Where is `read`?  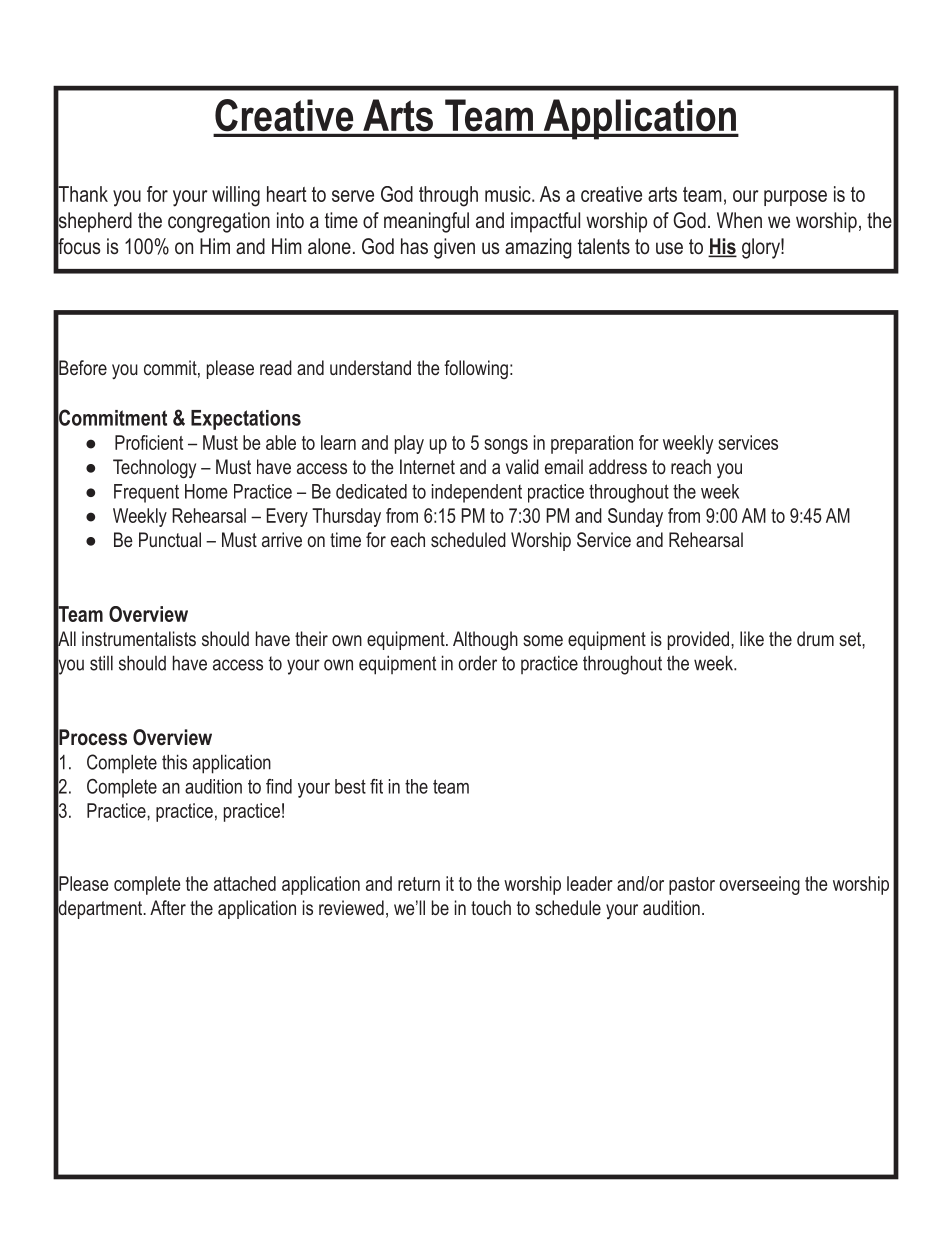
read is located at coordinates (276, 367).
